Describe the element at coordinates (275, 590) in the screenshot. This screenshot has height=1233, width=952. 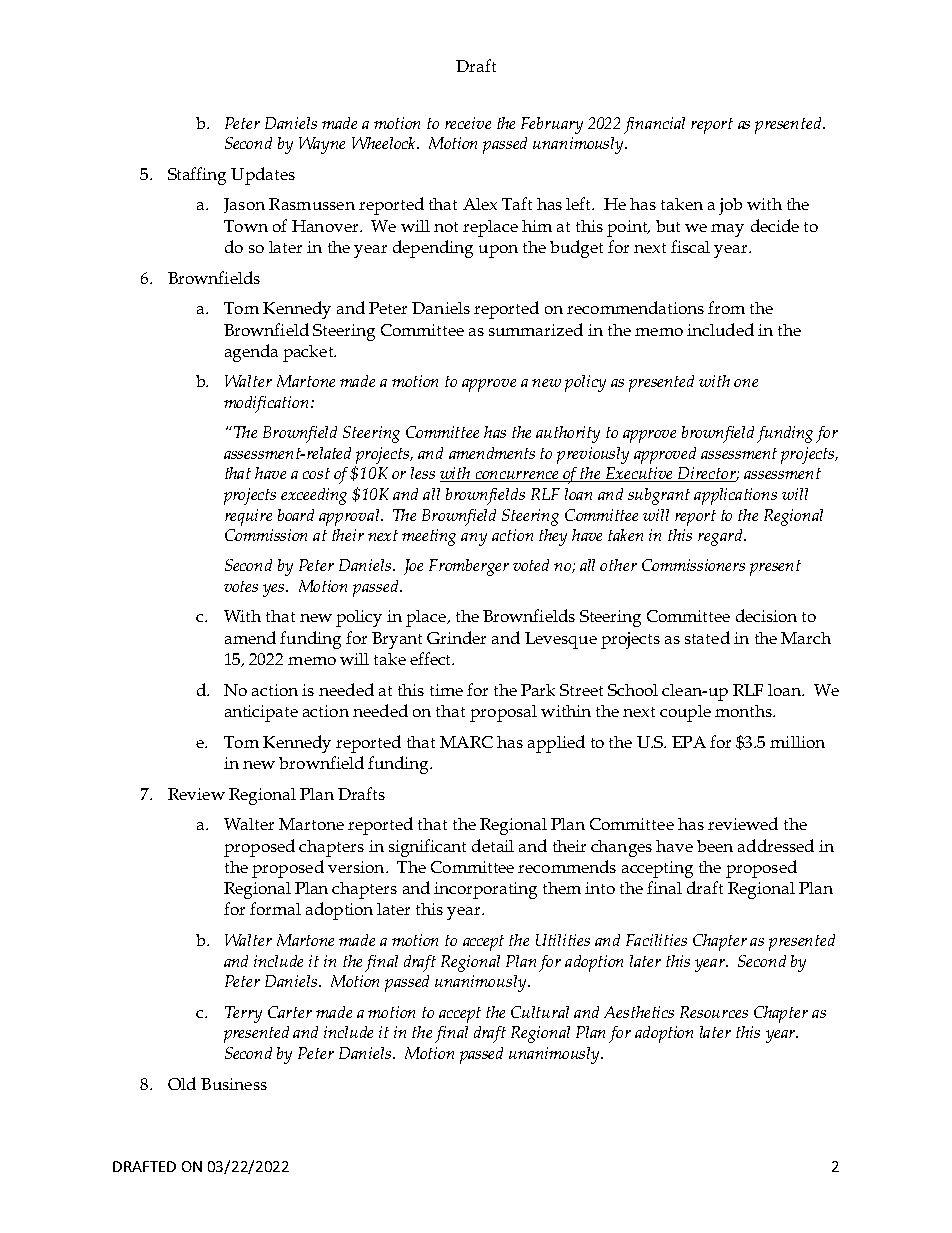
I see `yes` at that location.
